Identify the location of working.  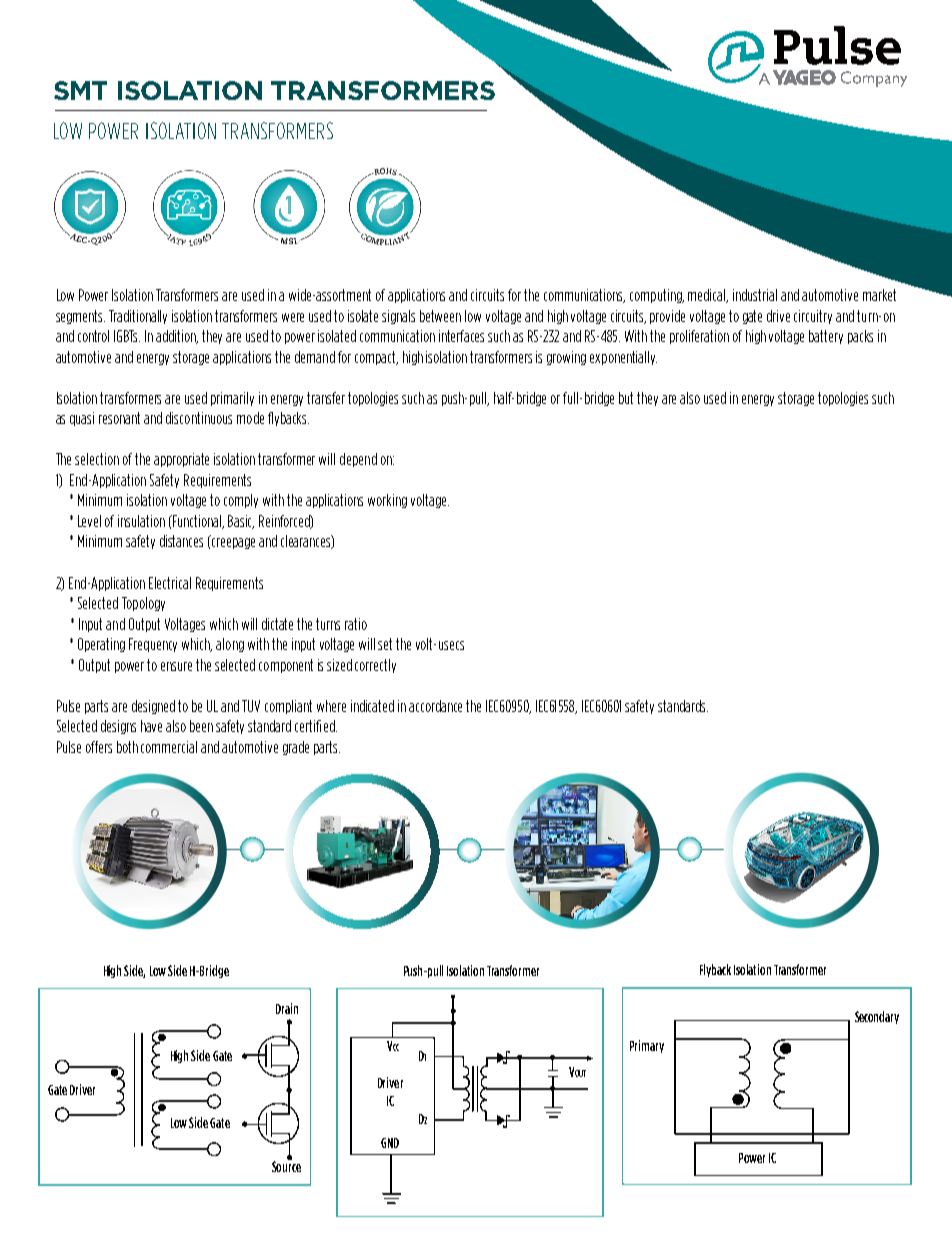
(387, 501).
